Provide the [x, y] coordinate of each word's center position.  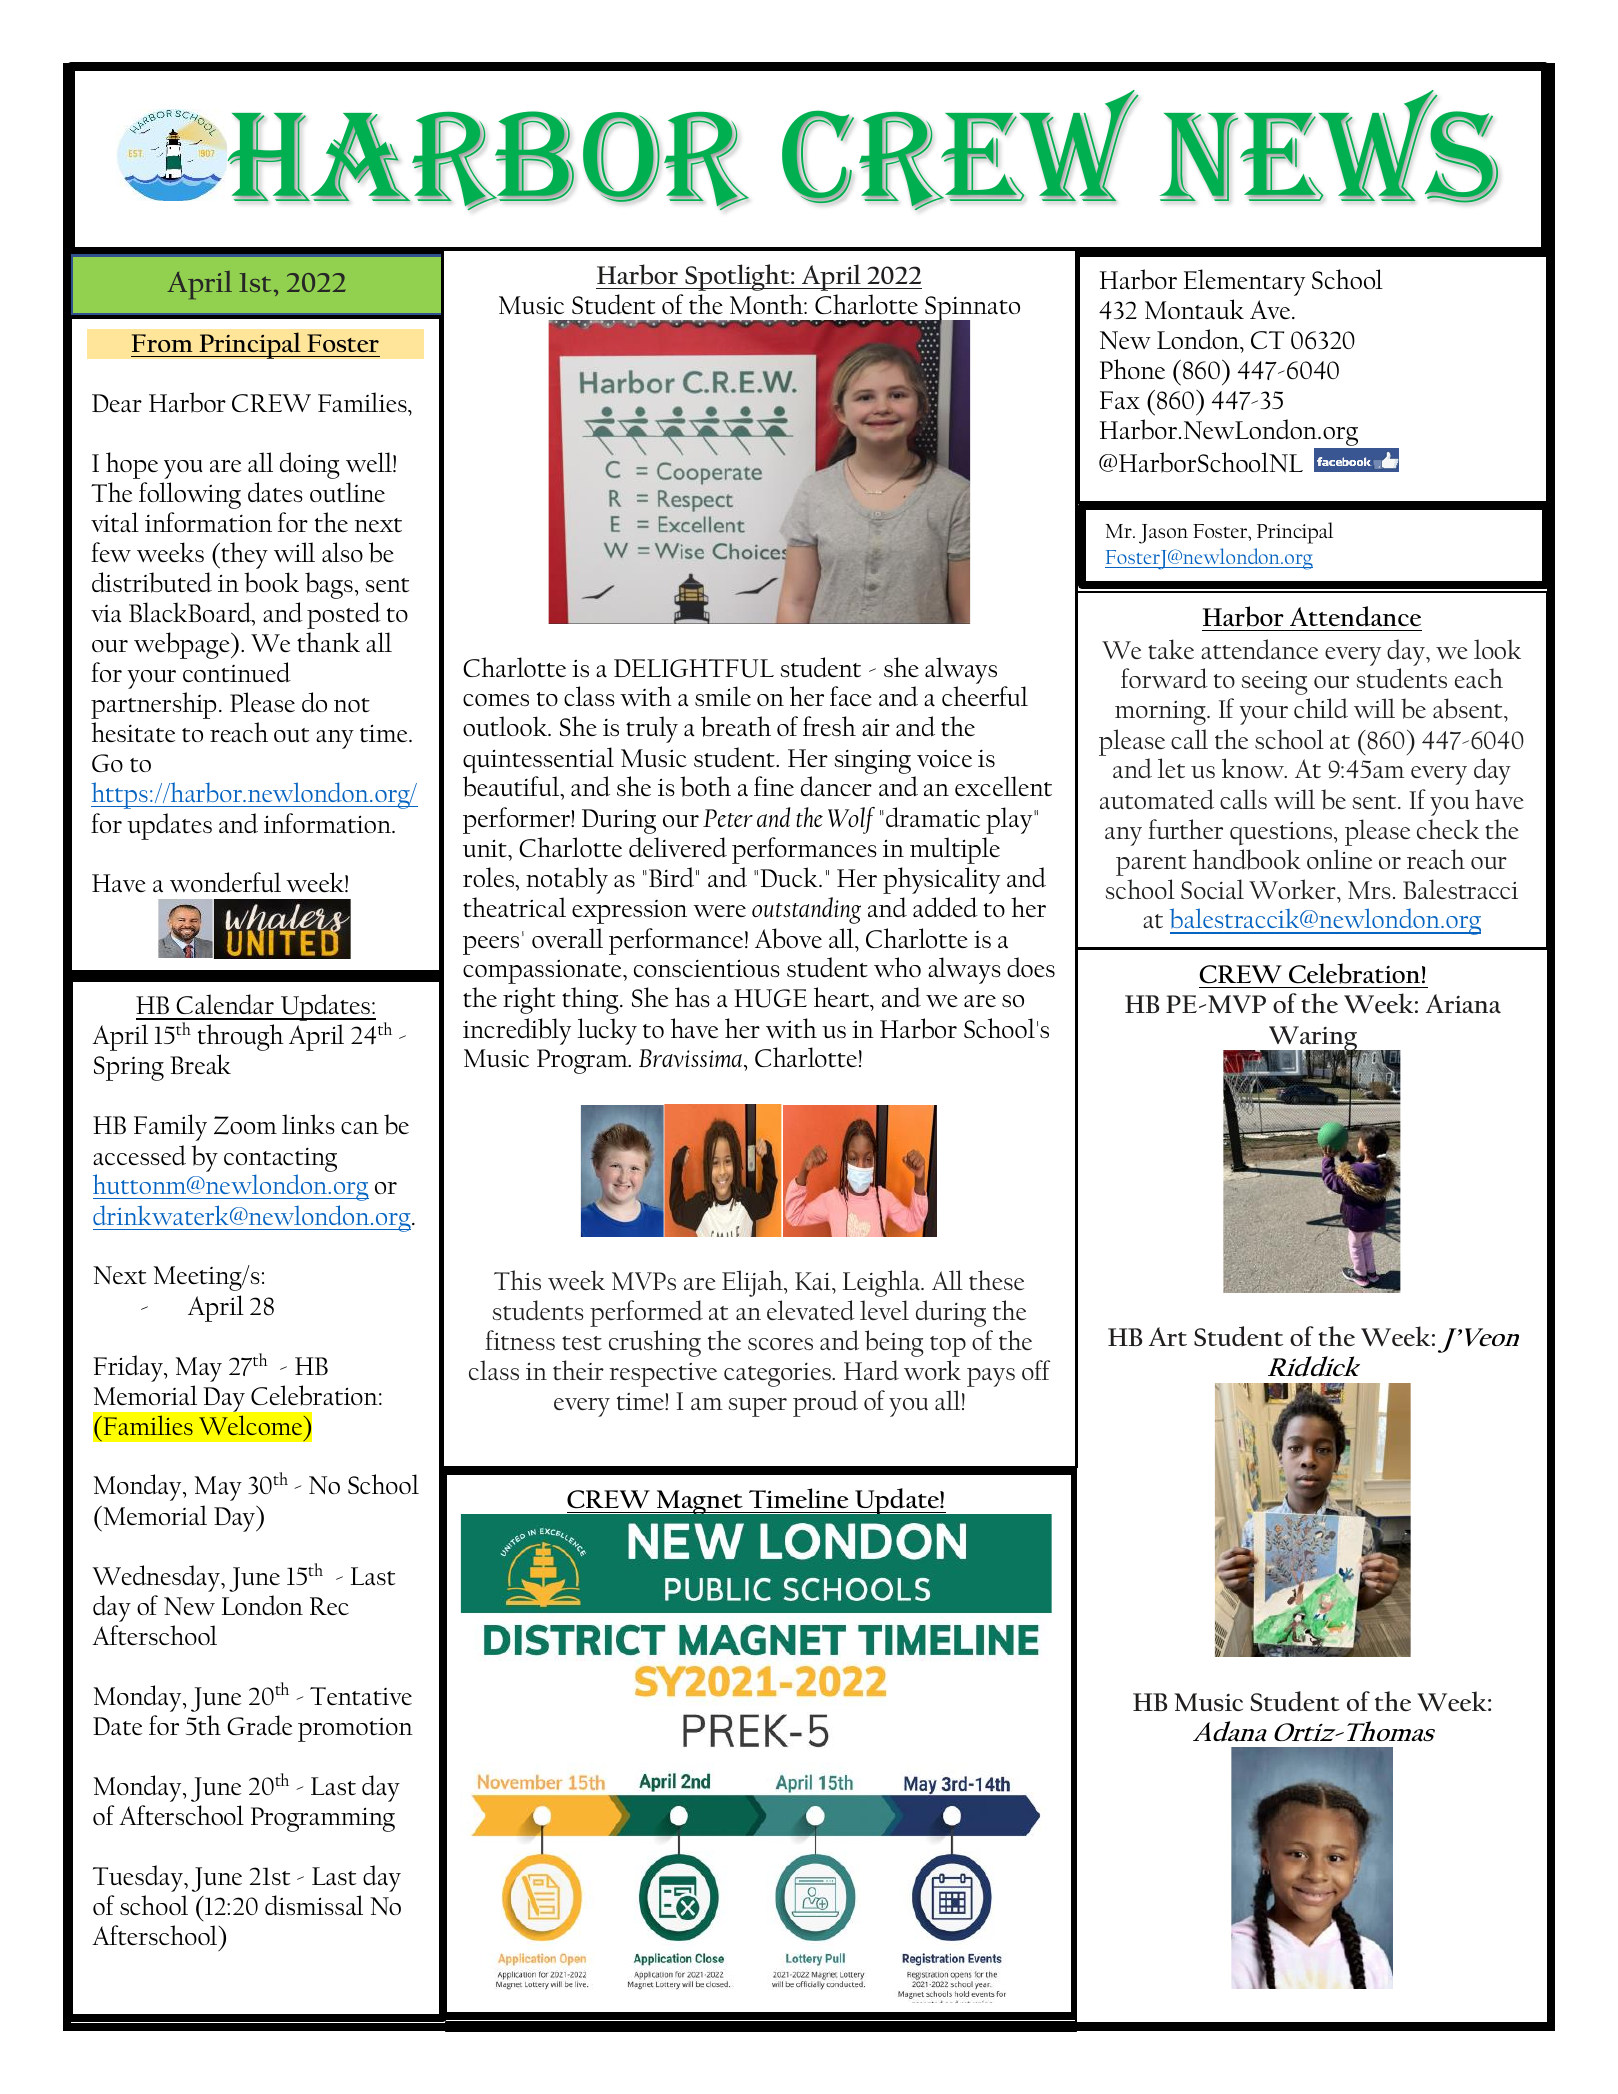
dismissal [314, 1905]
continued [237, 672]
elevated [811, 1310]
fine [774, 786]
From [162, 343]
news [1328, 146]
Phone [1132, 369]
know [1254, 768]
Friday [129, 1368]
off [1036, 1370]
